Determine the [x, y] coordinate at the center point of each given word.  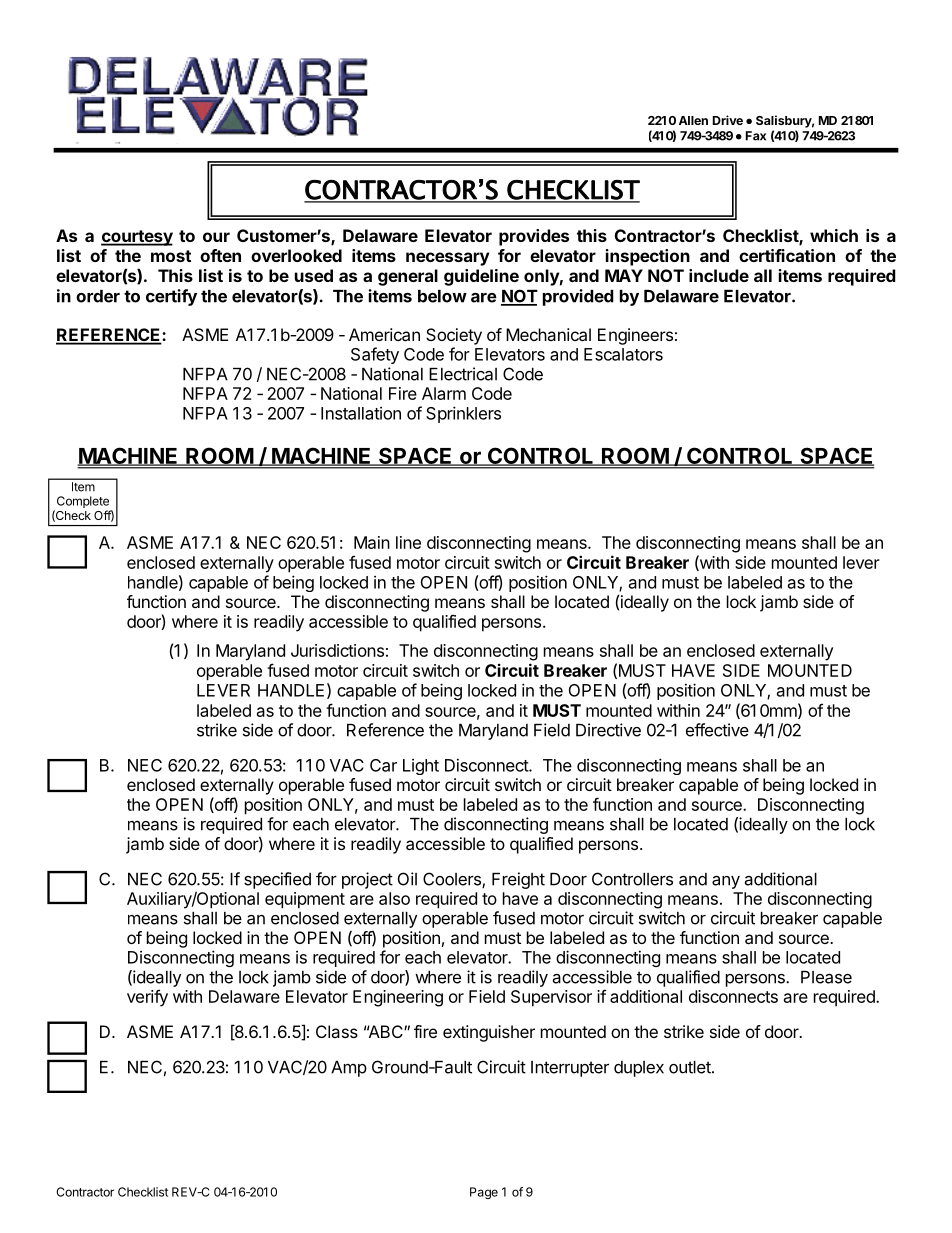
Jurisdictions [337, 650]
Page [484, 1193]
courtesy [137, 238]
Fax [756, 136]
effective [717, 730]
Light [421, 767]
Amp [349, 1069]
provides [534, 237]
